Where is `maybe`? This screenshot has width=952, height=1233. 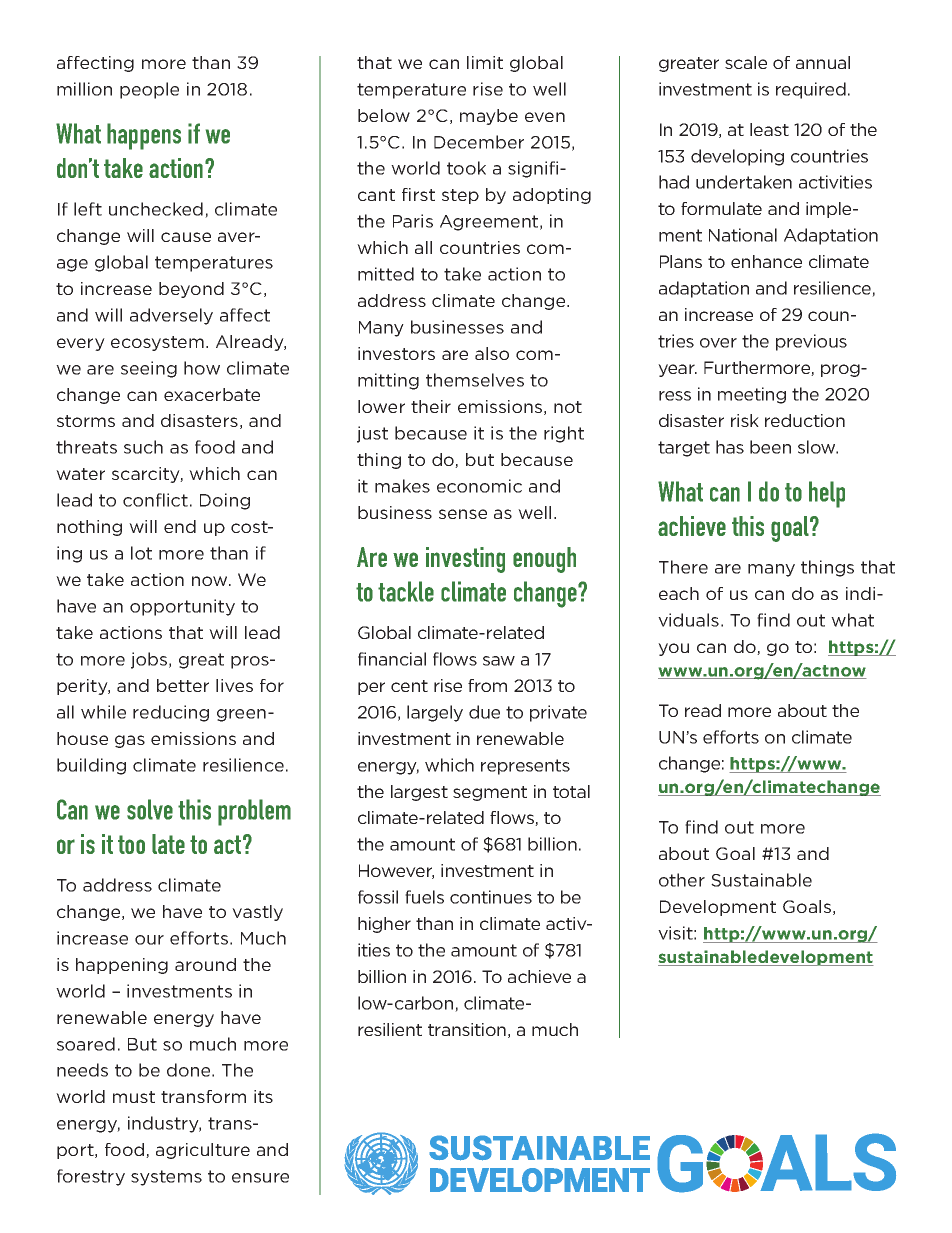
maybe is located at coordinates (489, 117).
